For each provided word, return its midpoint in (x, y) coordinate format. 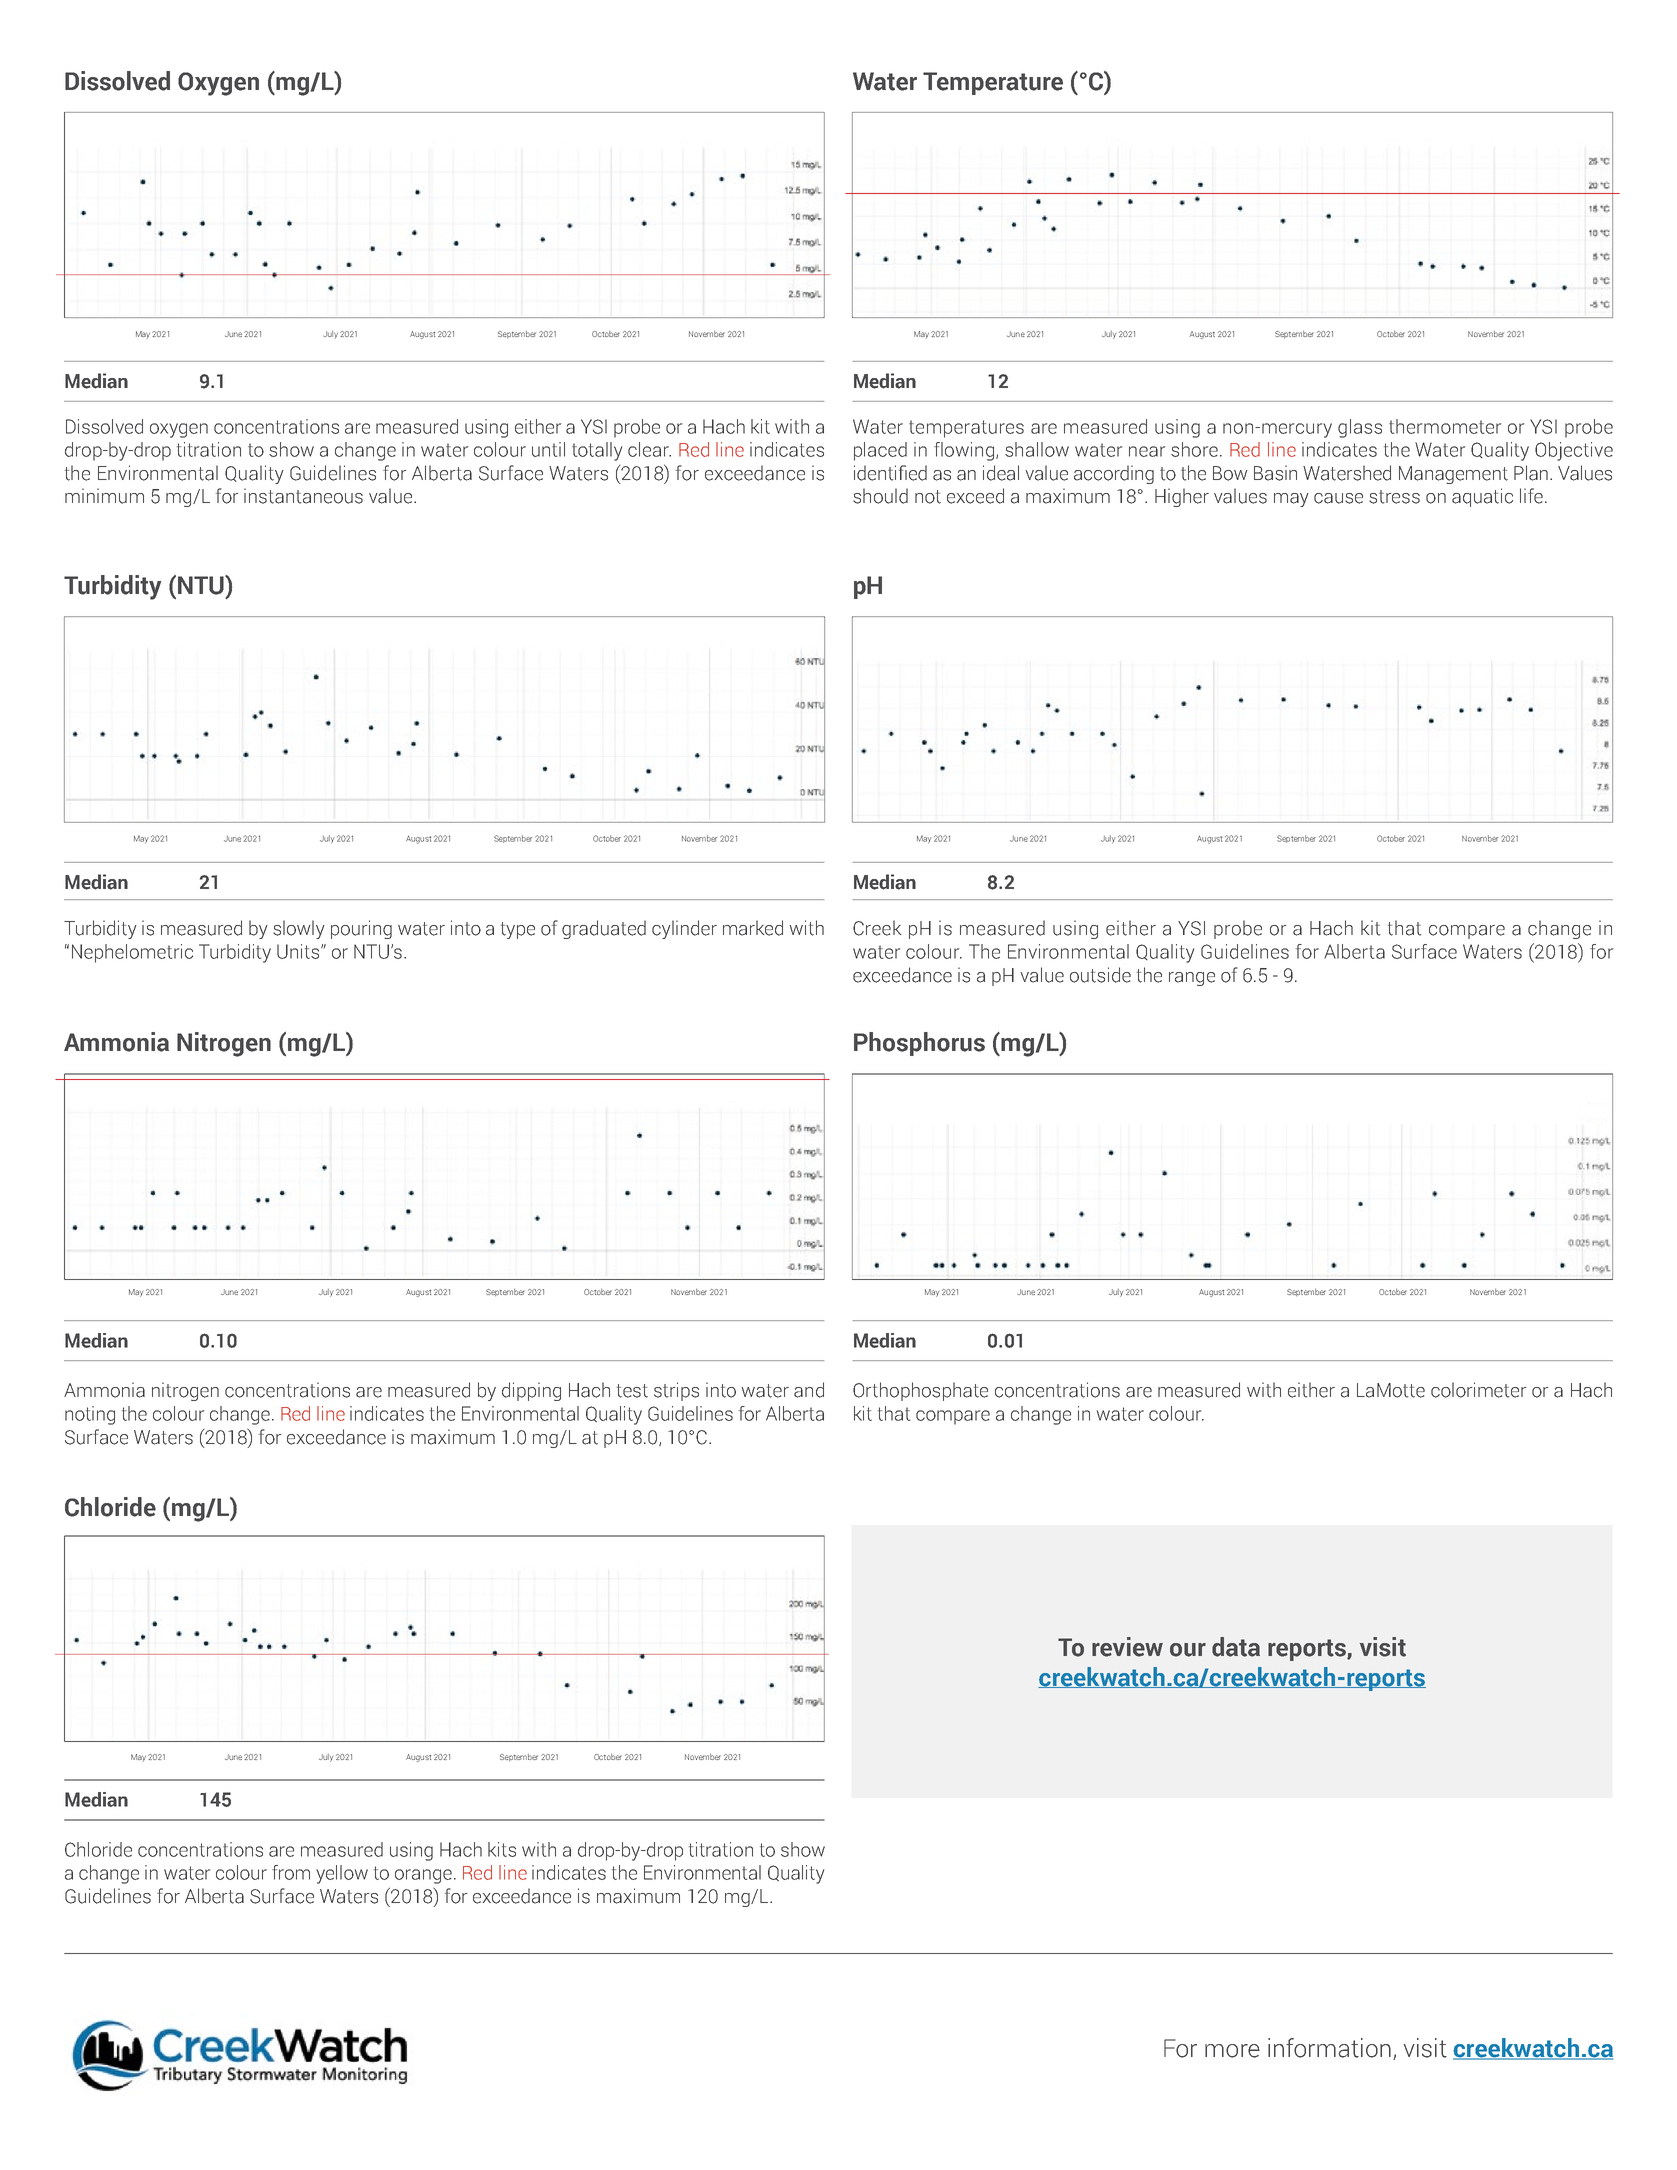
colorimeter (1478, 1390)
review (1127, 1647)
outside (1100, 975)
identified (890, 473)
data (1236, 1647)
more (1232, 2051)
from (291, 1872)
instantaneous (303, 496)
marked (753, 928)
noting (90, 1415)
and (809, 1390)
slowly (299, 929)
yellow (342, 1874)
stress (1394, 497)
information (1329, 2048)
